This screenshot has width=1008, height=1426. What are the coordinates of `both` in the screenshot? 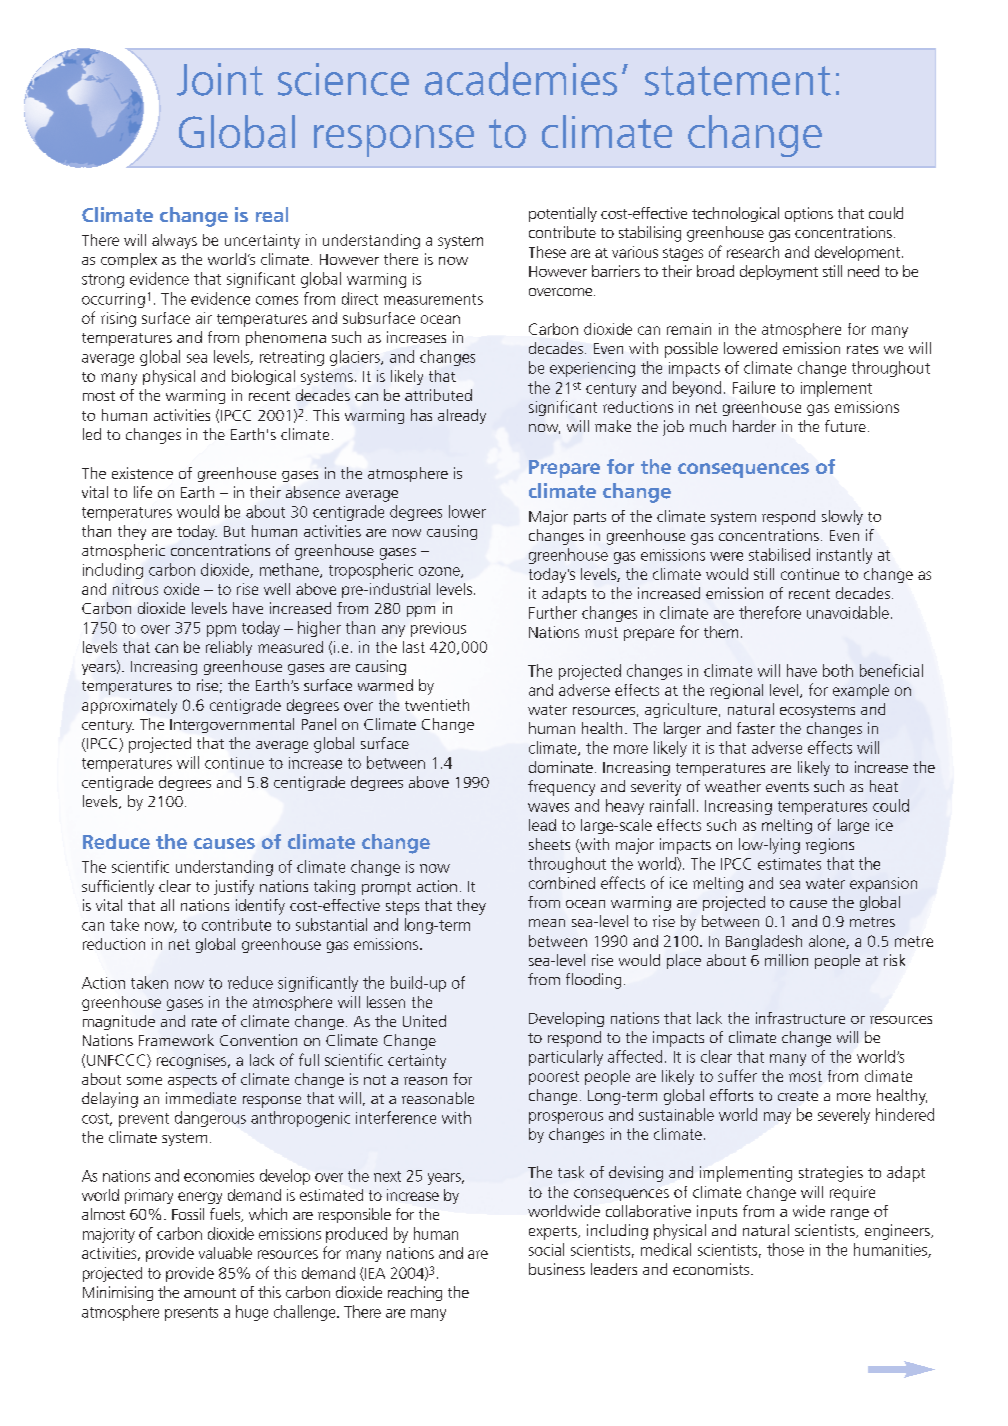 It's located at (838, 670).
